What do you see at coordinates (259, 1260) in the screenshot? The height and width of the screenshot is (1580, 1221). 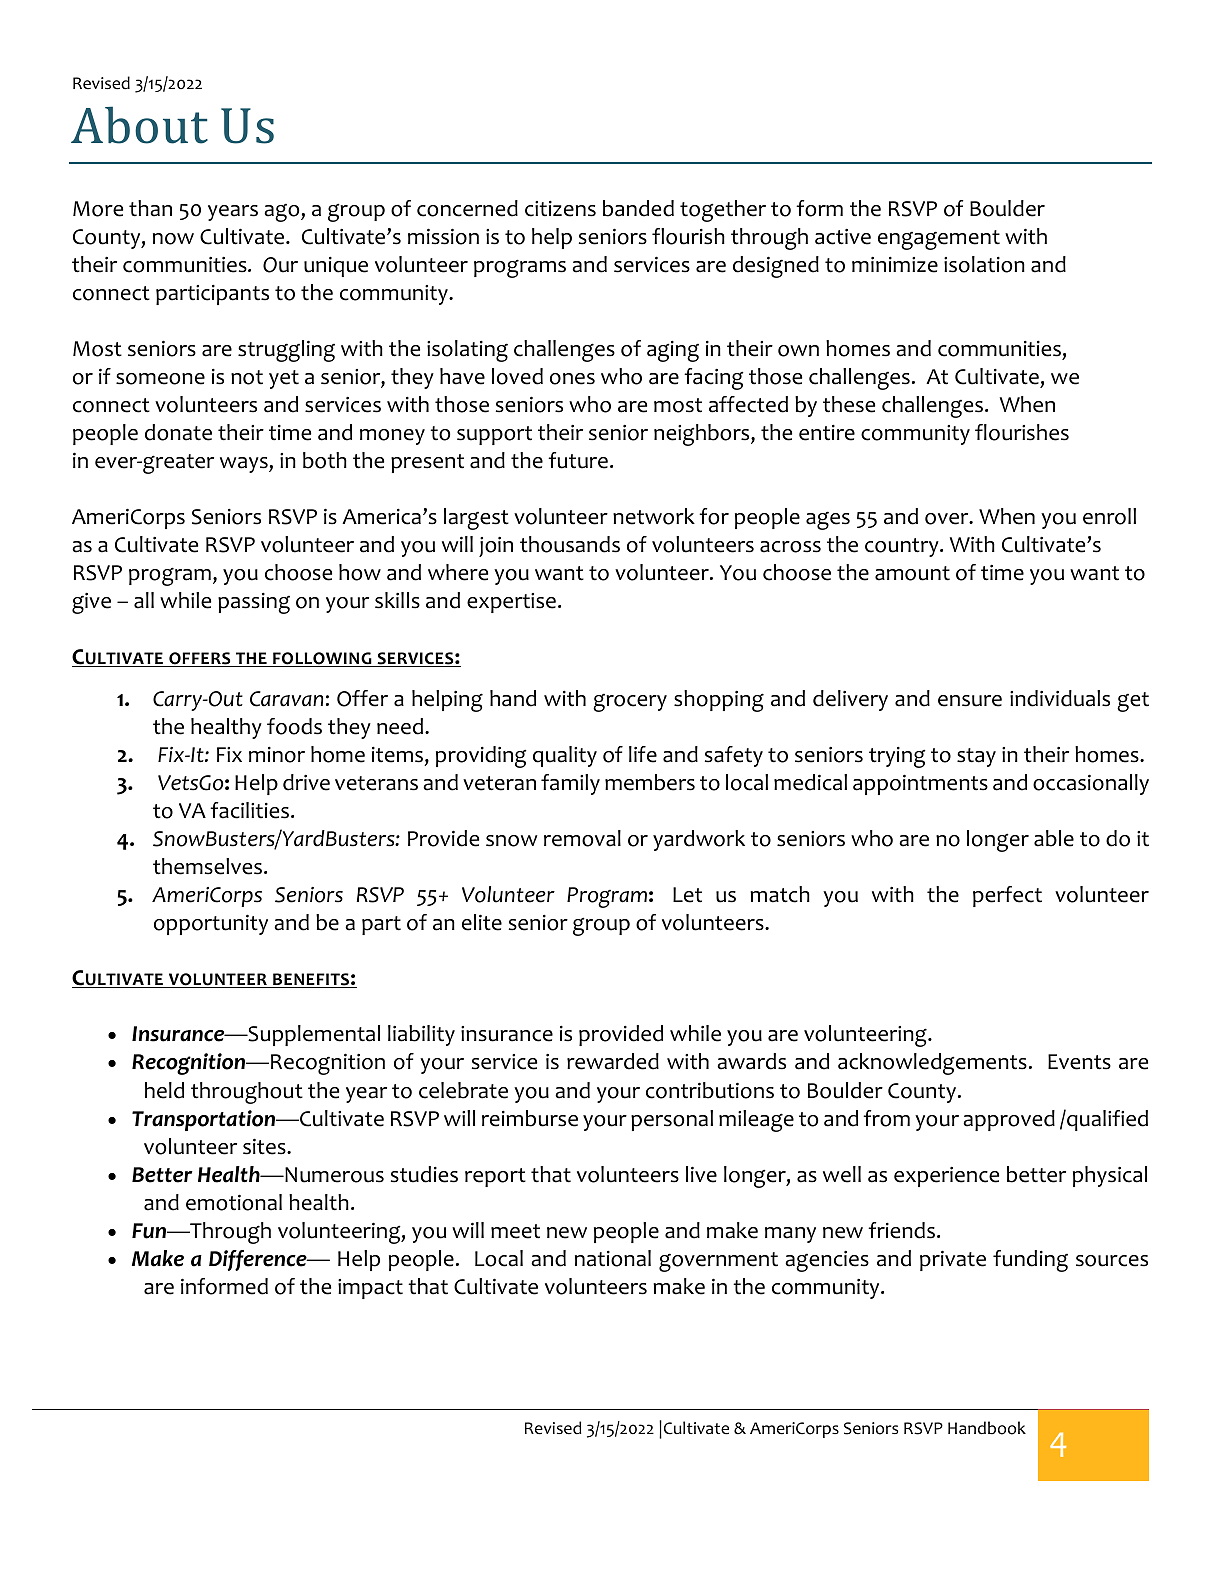 I see `Difference` at bounding box center [259, 1260].
